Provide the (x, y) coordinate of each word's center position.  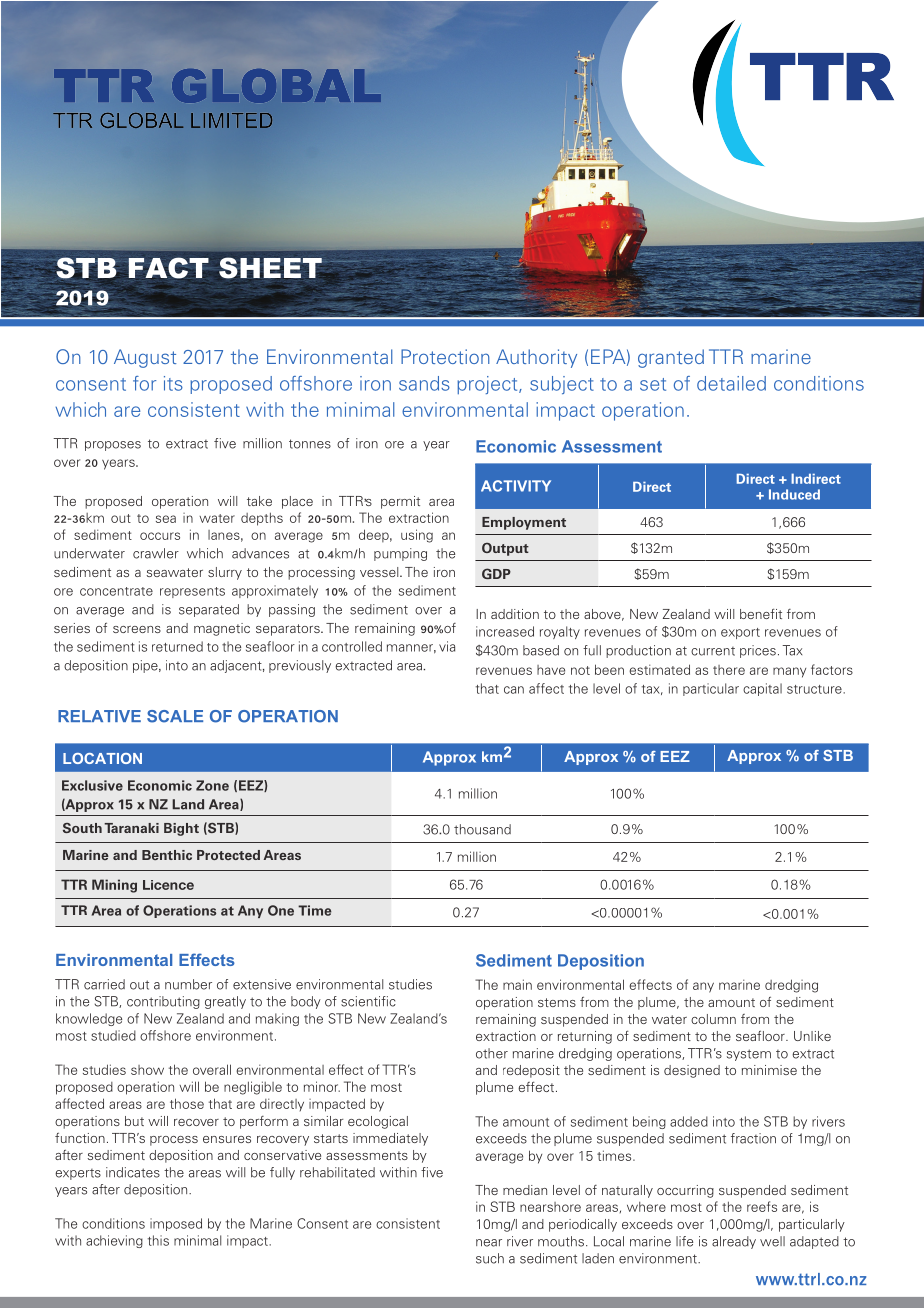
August (145, 358)
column (713, 1019)
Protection (445, 356)
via (447, 646)
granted (671, 358)
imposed (176, 1224)
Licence (168, 885)
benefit (761, 614)
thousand (482, 829)
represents (192, 592)
